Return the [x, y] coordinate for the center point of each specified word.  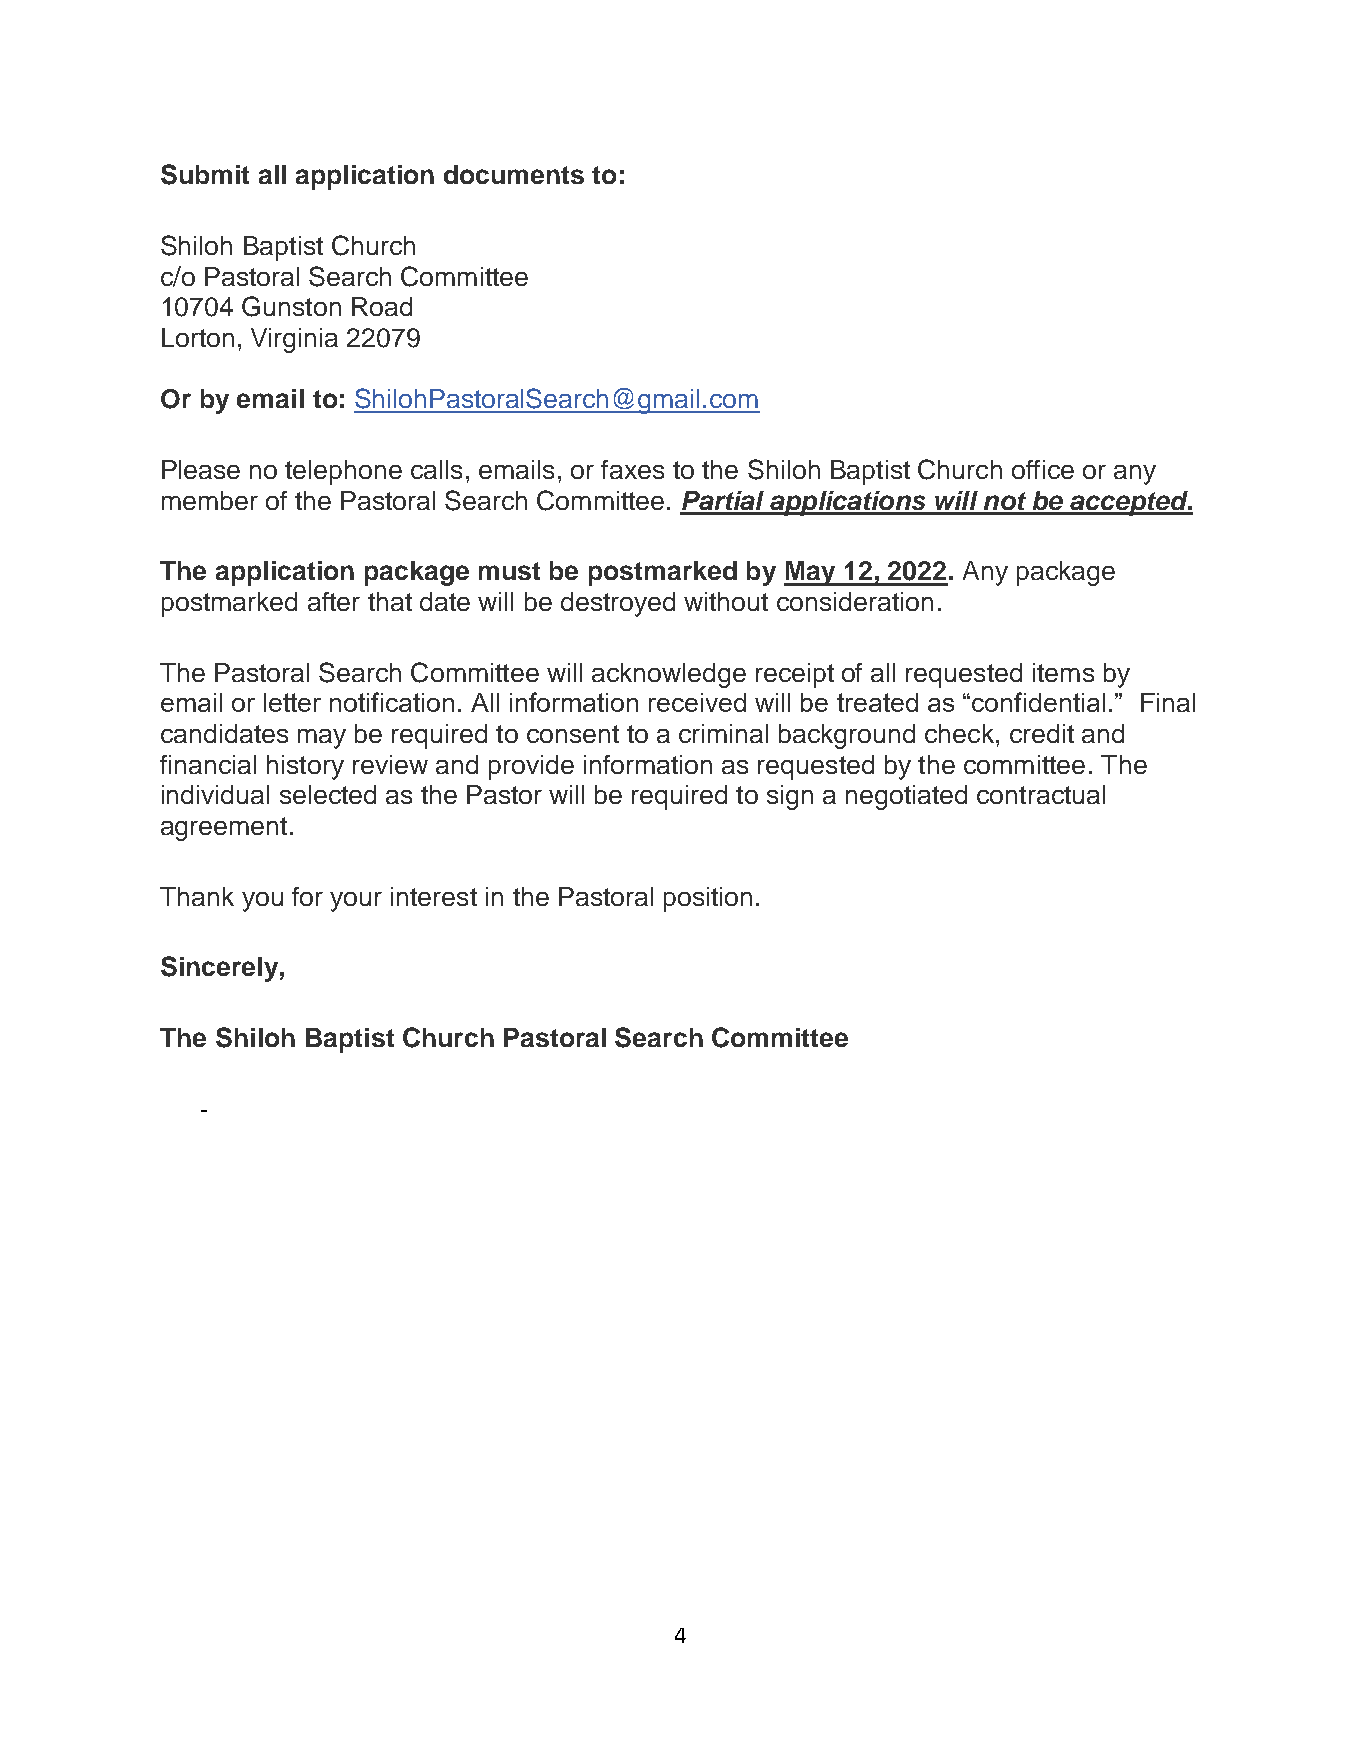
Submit [205, 174]
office [1043, 469]
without [726, 601]
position [708, 899]
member [210, 500]
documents [514, 174]
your [356, 902]
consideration [855, 601]
